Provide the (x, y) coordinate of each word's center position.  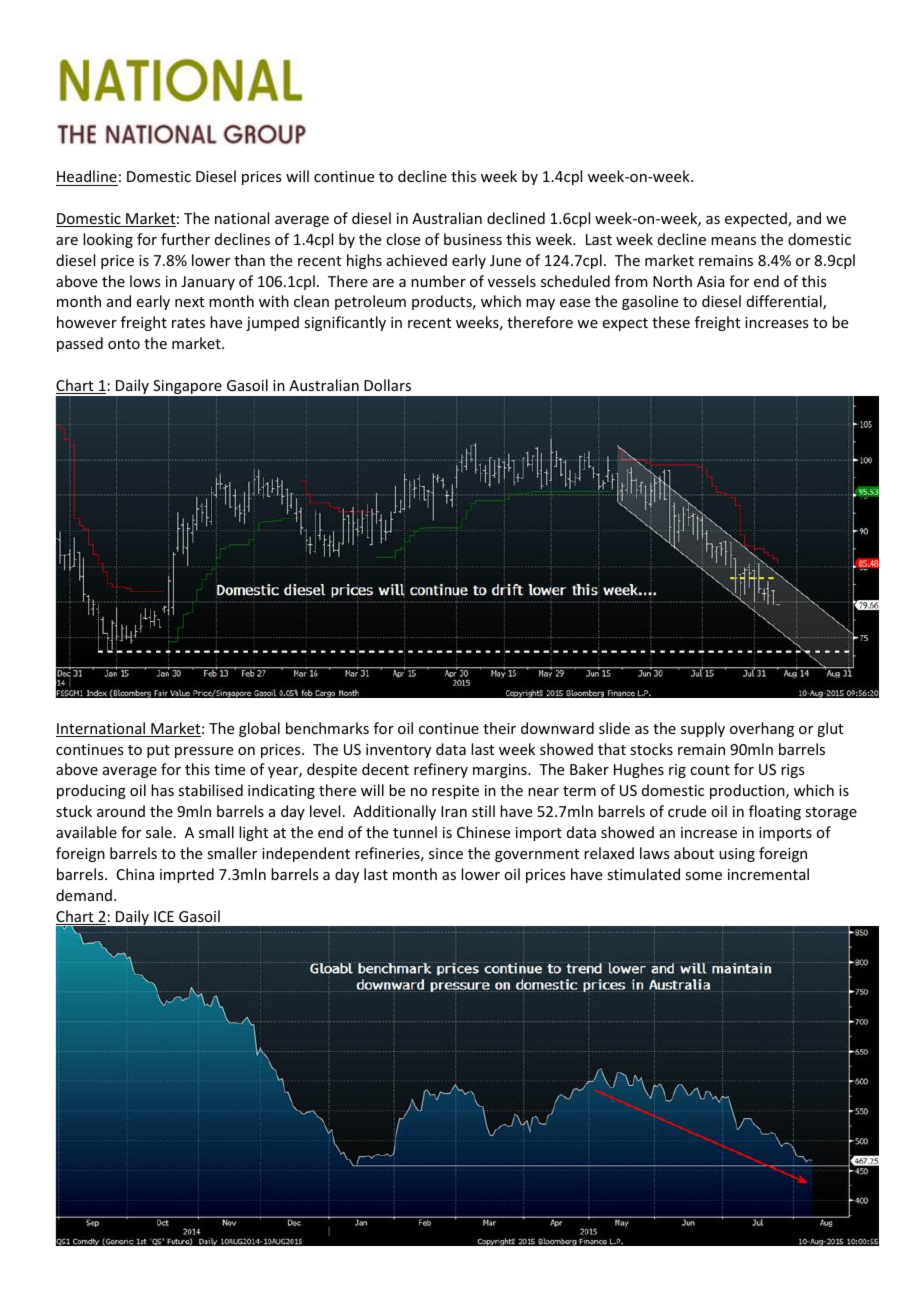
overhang (762, 729)
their (499, 728)
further (185, 239)
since (446, 853)
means (733, 241)
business (473, 239)
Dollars (387, 385)
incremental (768, 874)
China (135, 874)
